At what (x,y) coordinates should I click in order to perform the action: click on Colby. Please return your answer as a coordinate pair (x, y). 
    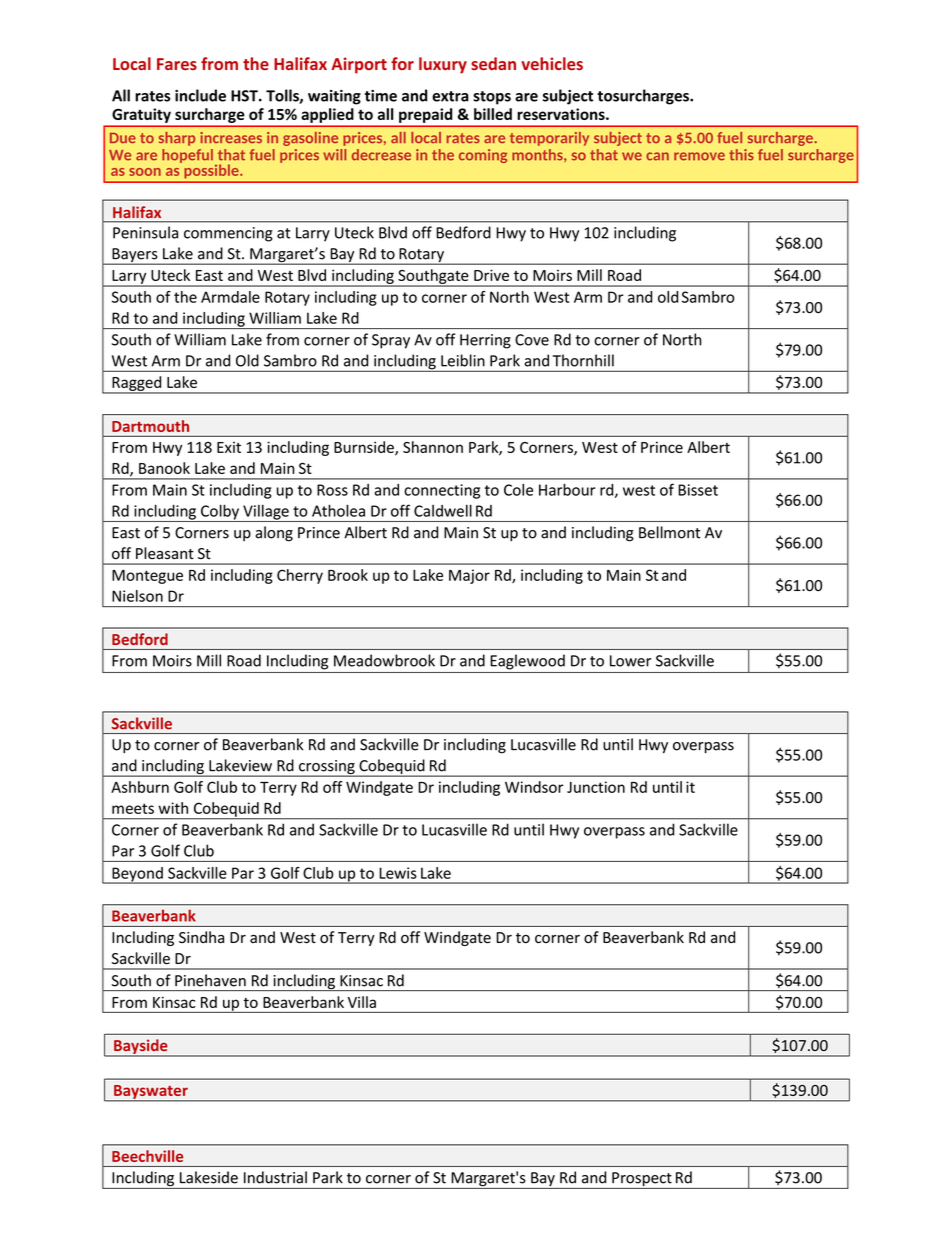
    Looking at the image, I should click on (220, 513).
